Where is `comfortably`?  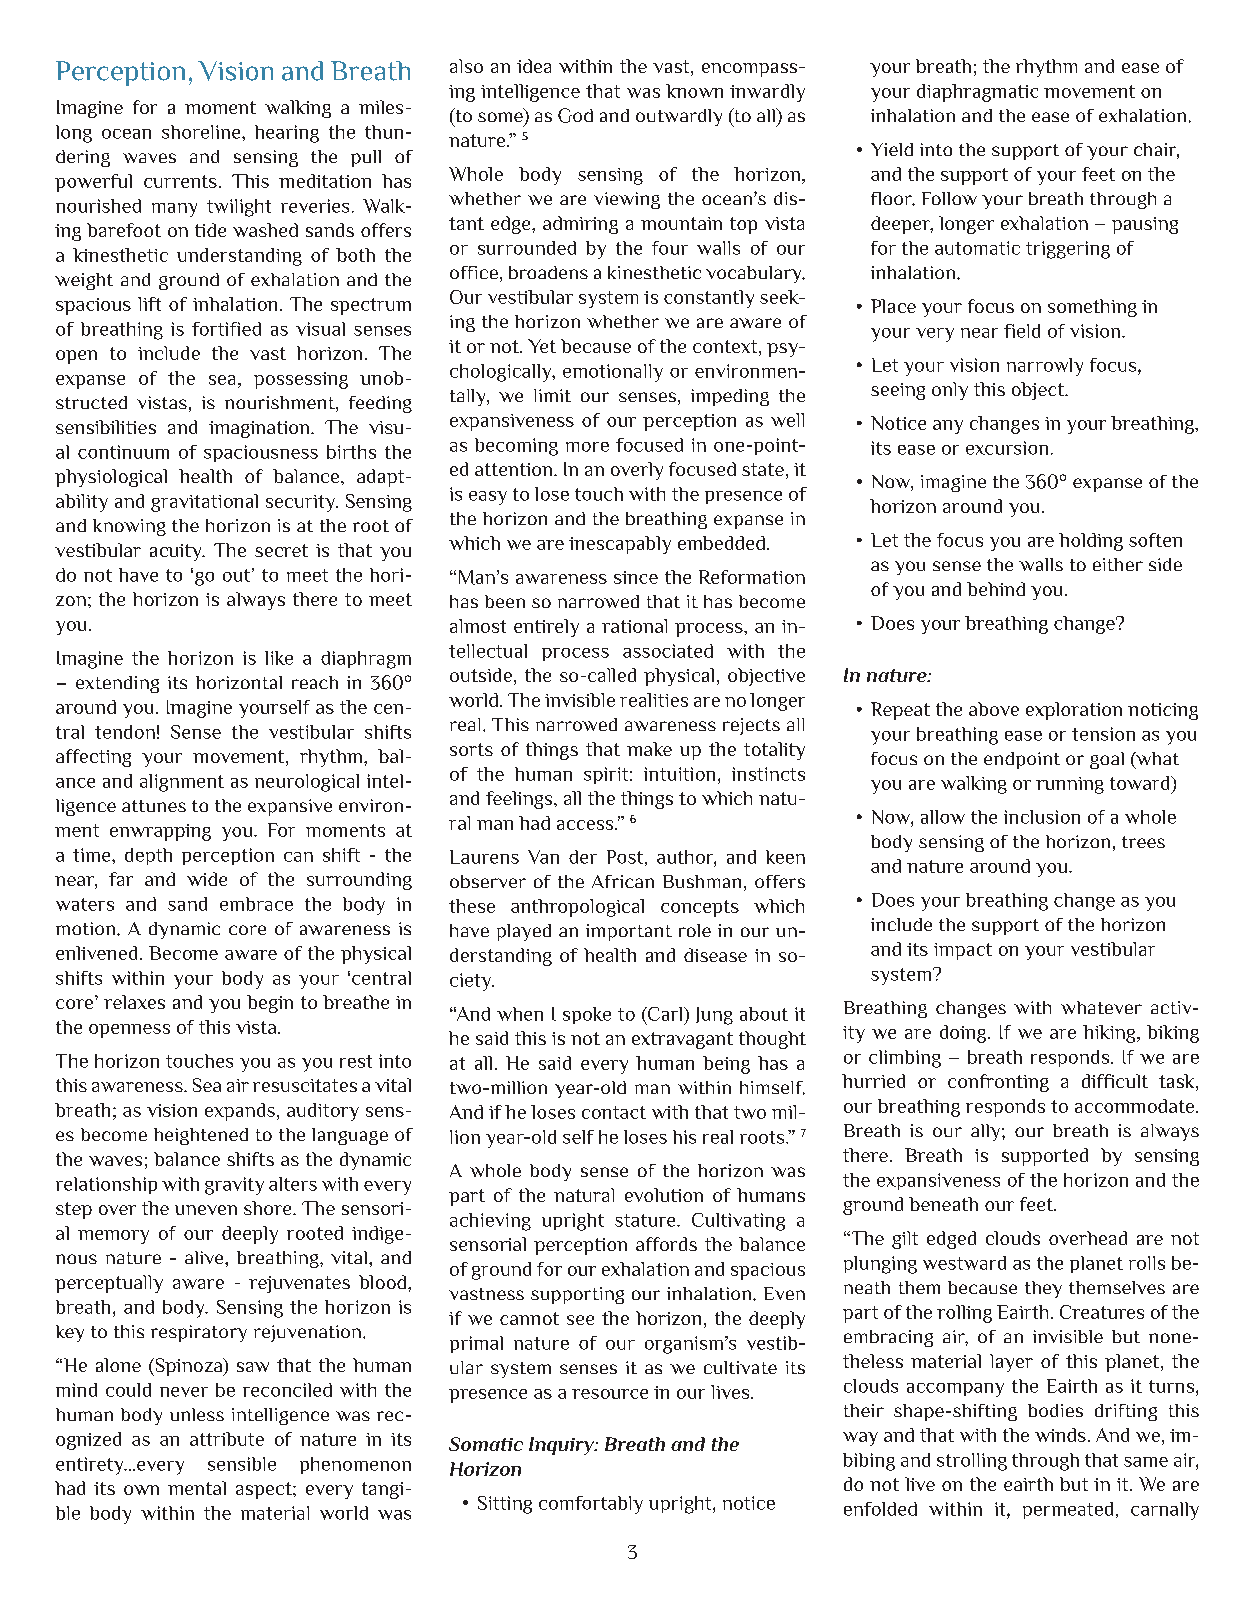
comfortably is located at coordinates (591, 1505).
